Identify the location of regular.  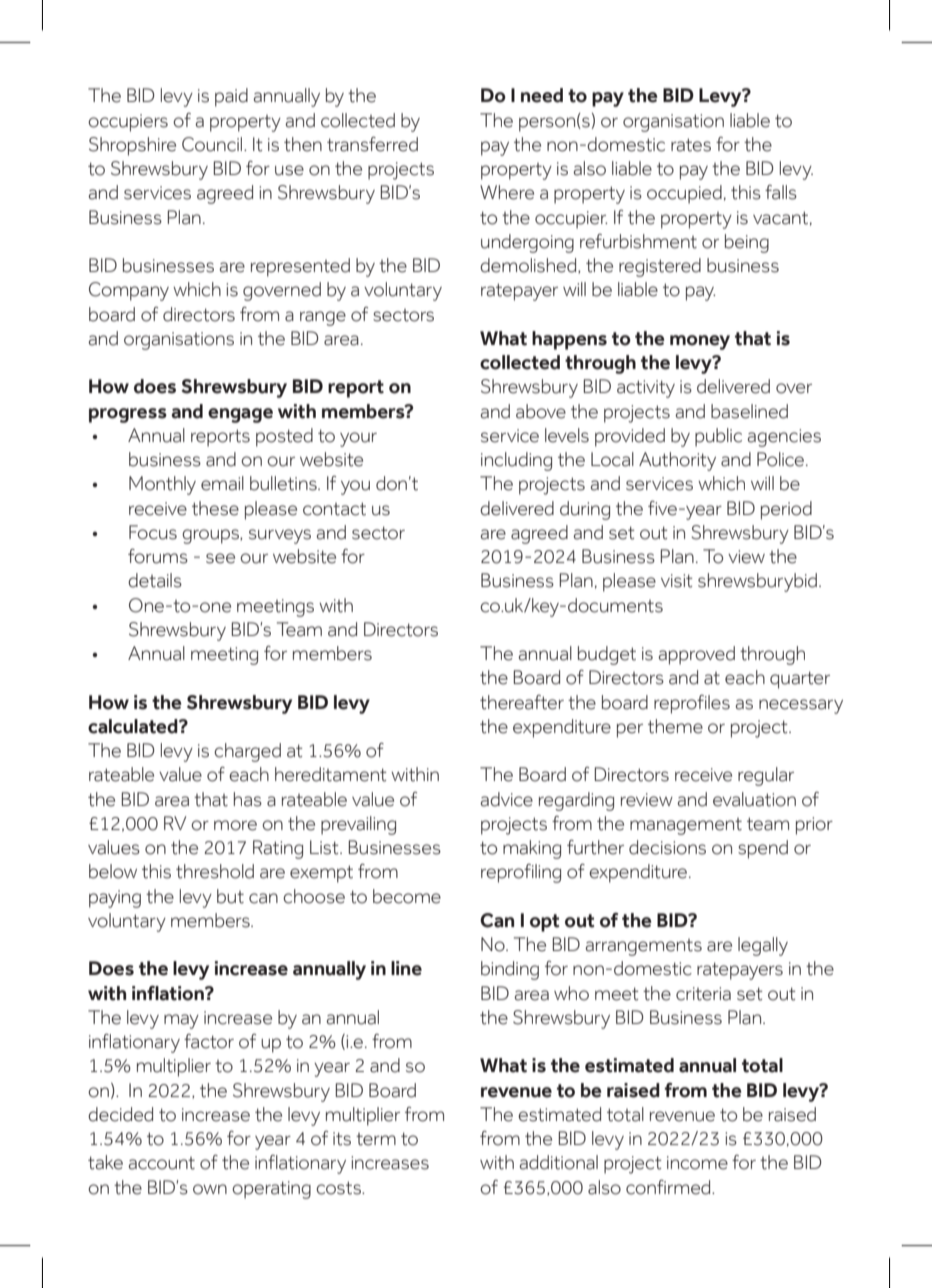
(766, 776).
